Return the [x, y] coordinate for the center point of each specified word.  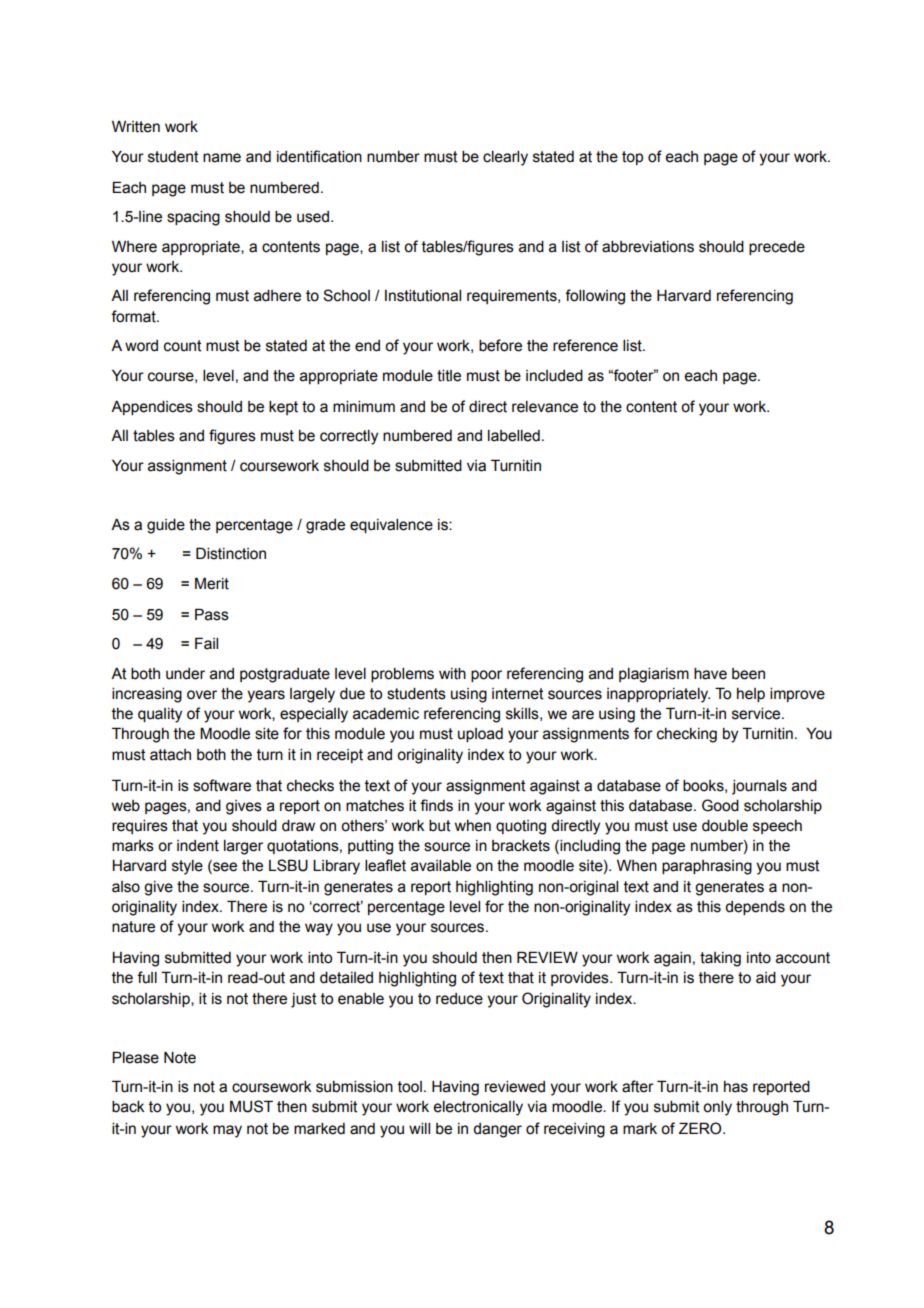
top [632, 158]
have [710, 674]
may [227, 1131]
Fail [206, 643]
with [452, 674]
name [222, 158]
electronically [478, 1108]
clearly [505, 158]
